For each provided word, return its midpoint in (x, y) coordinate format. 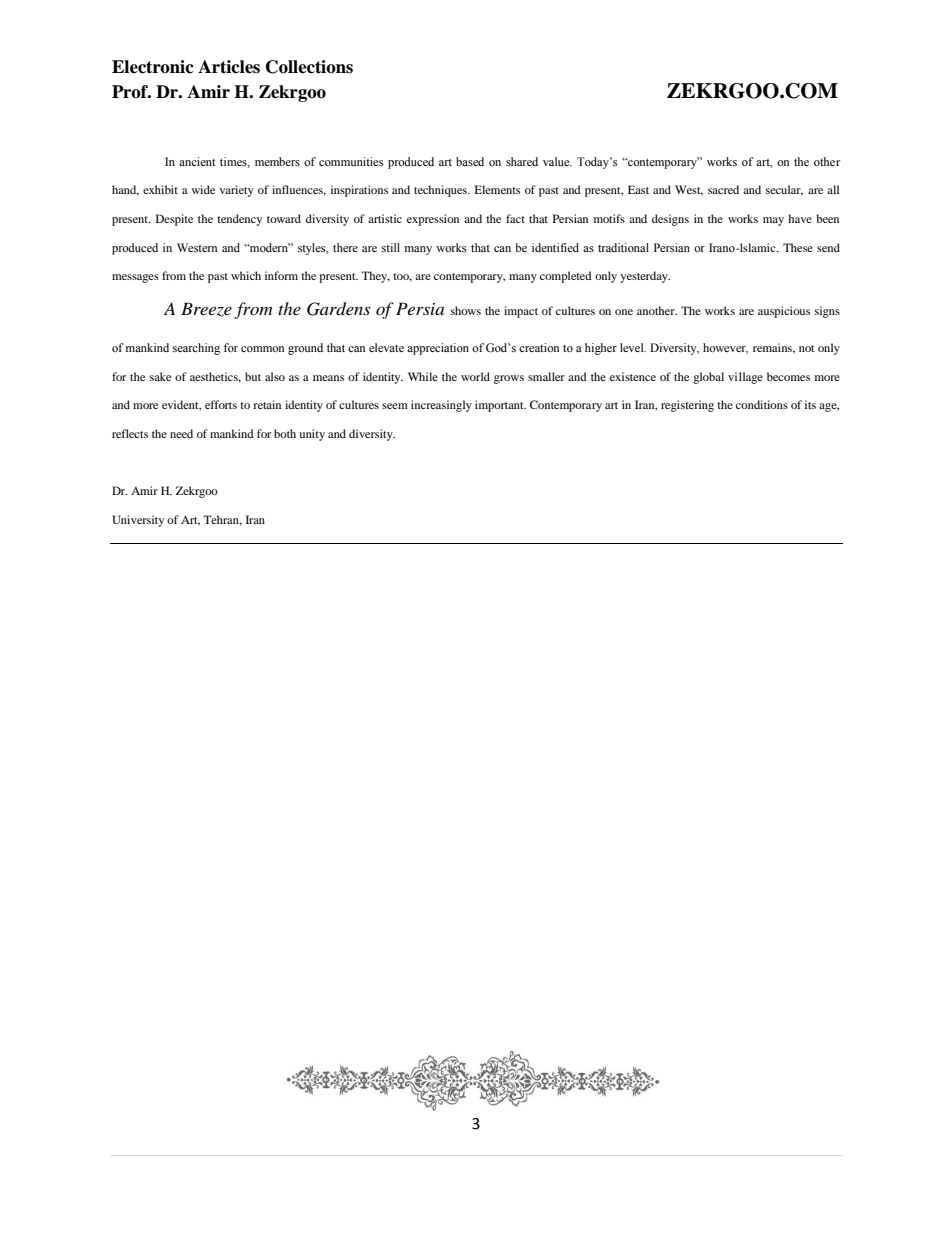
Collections (309, 67)
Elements (497, 189)
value (557, 161)
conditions (762, 404)
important (500, 406)
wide (203, 189)
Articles (229, 67)
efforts (221, 404)
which (246, 275)
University (138, 521)
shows (466, 310)
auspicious (784, 312)
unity (312, 435)
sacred (723, 189)
